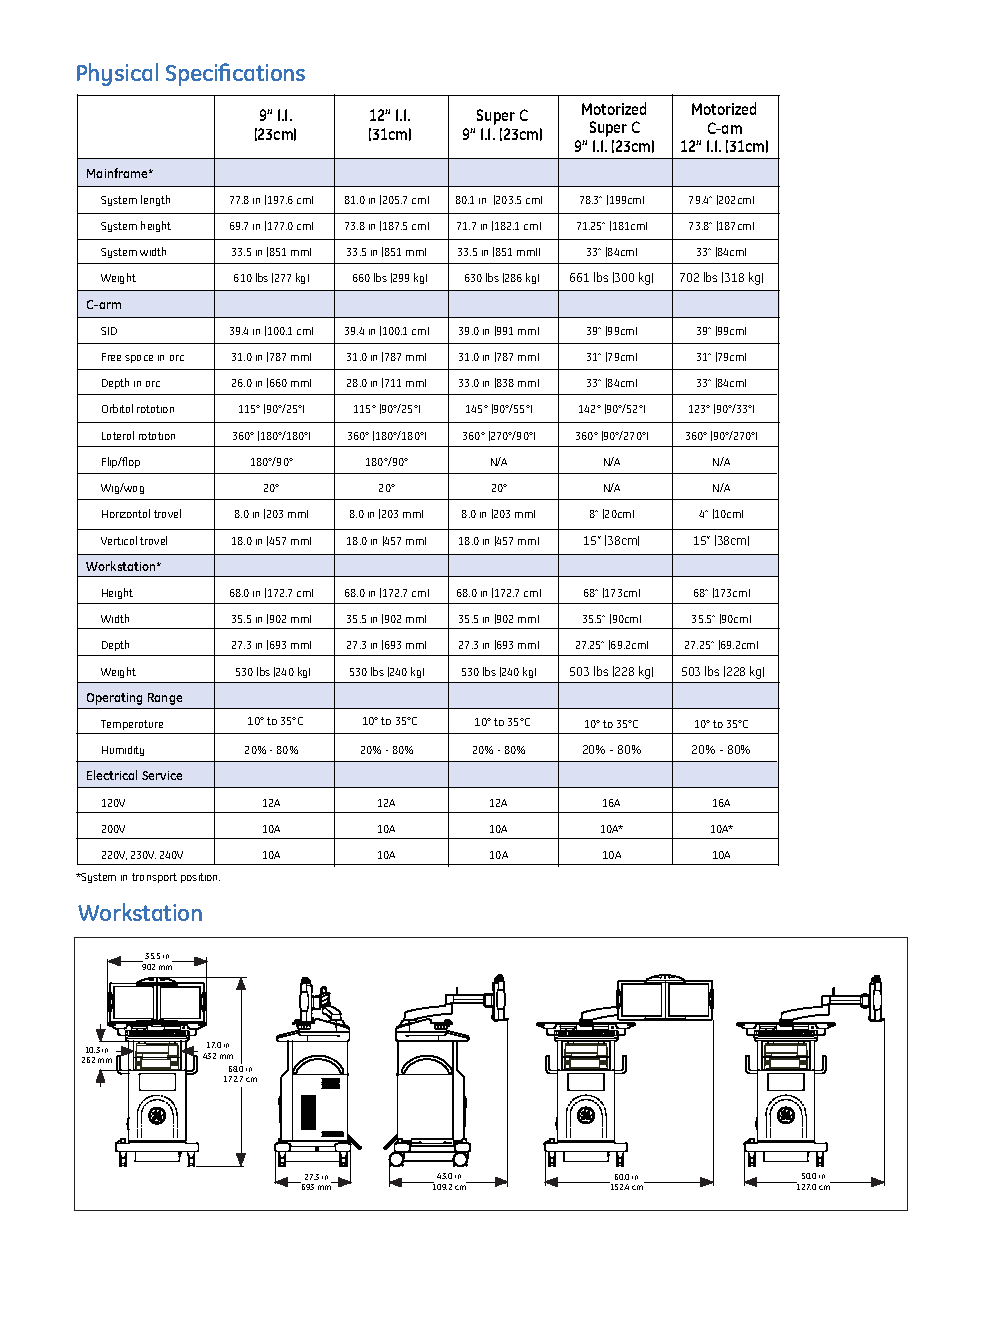 The image size is (998, 1331). Describe the element at coordinates (235, 74) in the screenshot. I see `Specifications` at that location.
